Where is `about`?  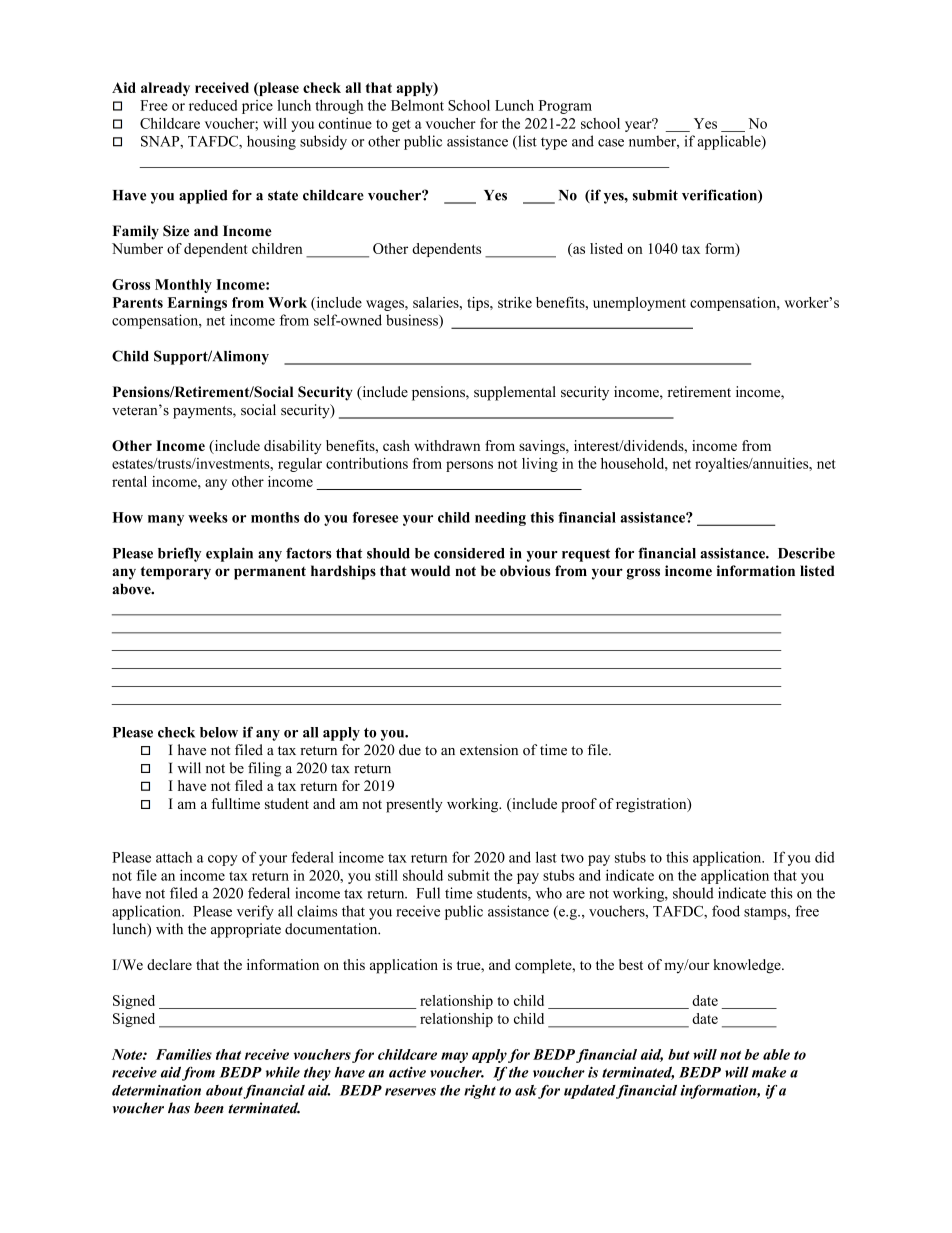
about is located at coordinates (225, 1091).
